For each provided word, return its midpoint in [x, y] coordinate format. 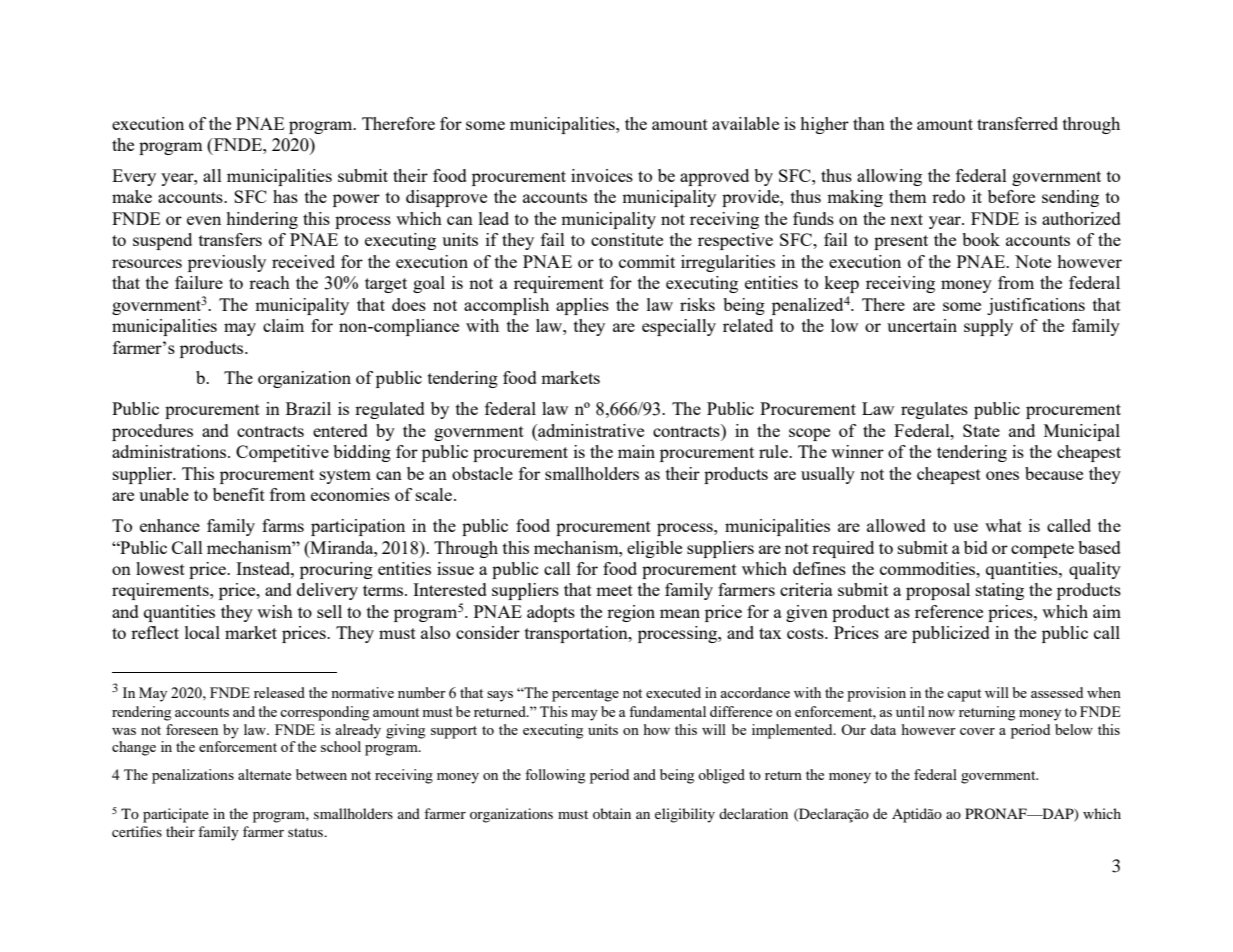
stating [1000, 591]
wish [275, 611]
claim [283, 325]
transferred [1017, 123]
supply [988, 327]
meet [614, 590]
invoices [602, 175]
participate [176, 815]
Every [134, 177]
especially [679, 327]
